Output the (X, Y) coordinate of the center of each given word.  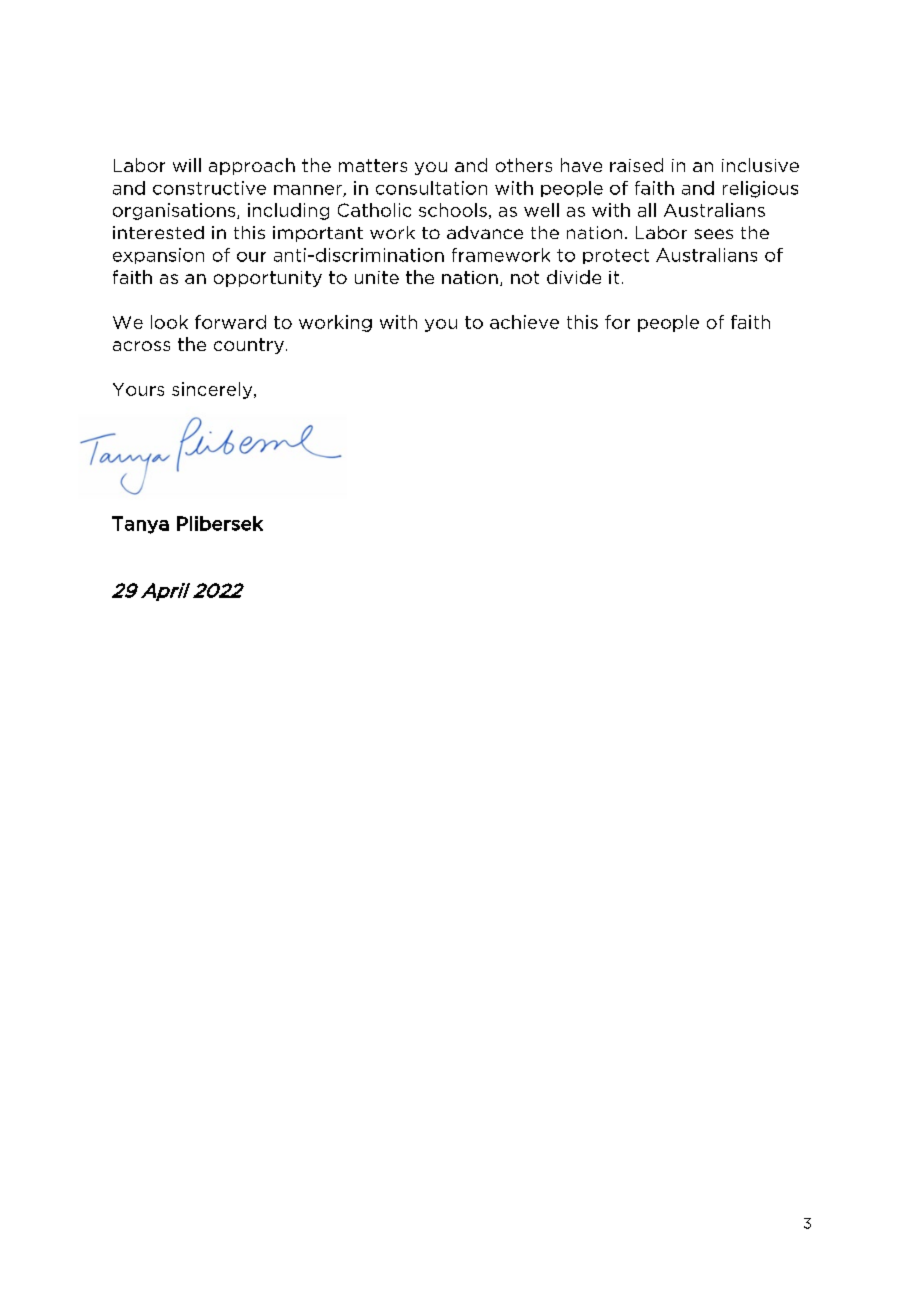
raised (636, 165)
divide (574, 277)
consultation (431, 188)
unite (377, 277)
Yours (138, 389)
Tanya (140, 525)
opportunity (268, 279)
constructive (209, 188)
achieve (524, 322)
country (249, 346)
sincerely (213, 390)
